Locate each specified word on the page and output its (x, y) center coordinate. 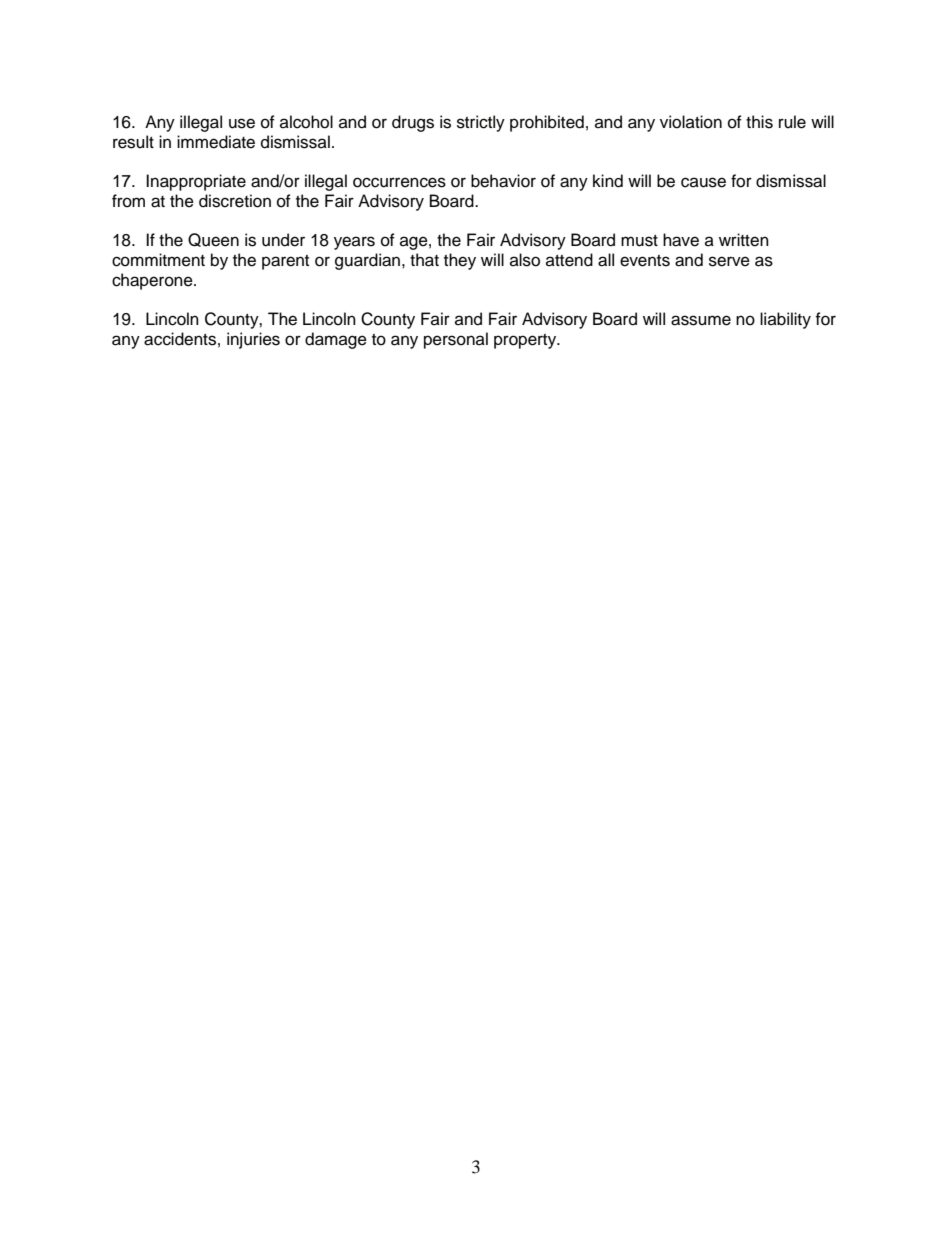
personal (456, 340)
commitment (158, 260)
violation (691, 122)
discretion (235, 201)
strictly (481, 123)
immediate (216, 142)
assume (701, 320)
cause (703, 182)
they (460, 261)
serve (729, 261)
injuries (253, 340)
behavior (503, 181)
